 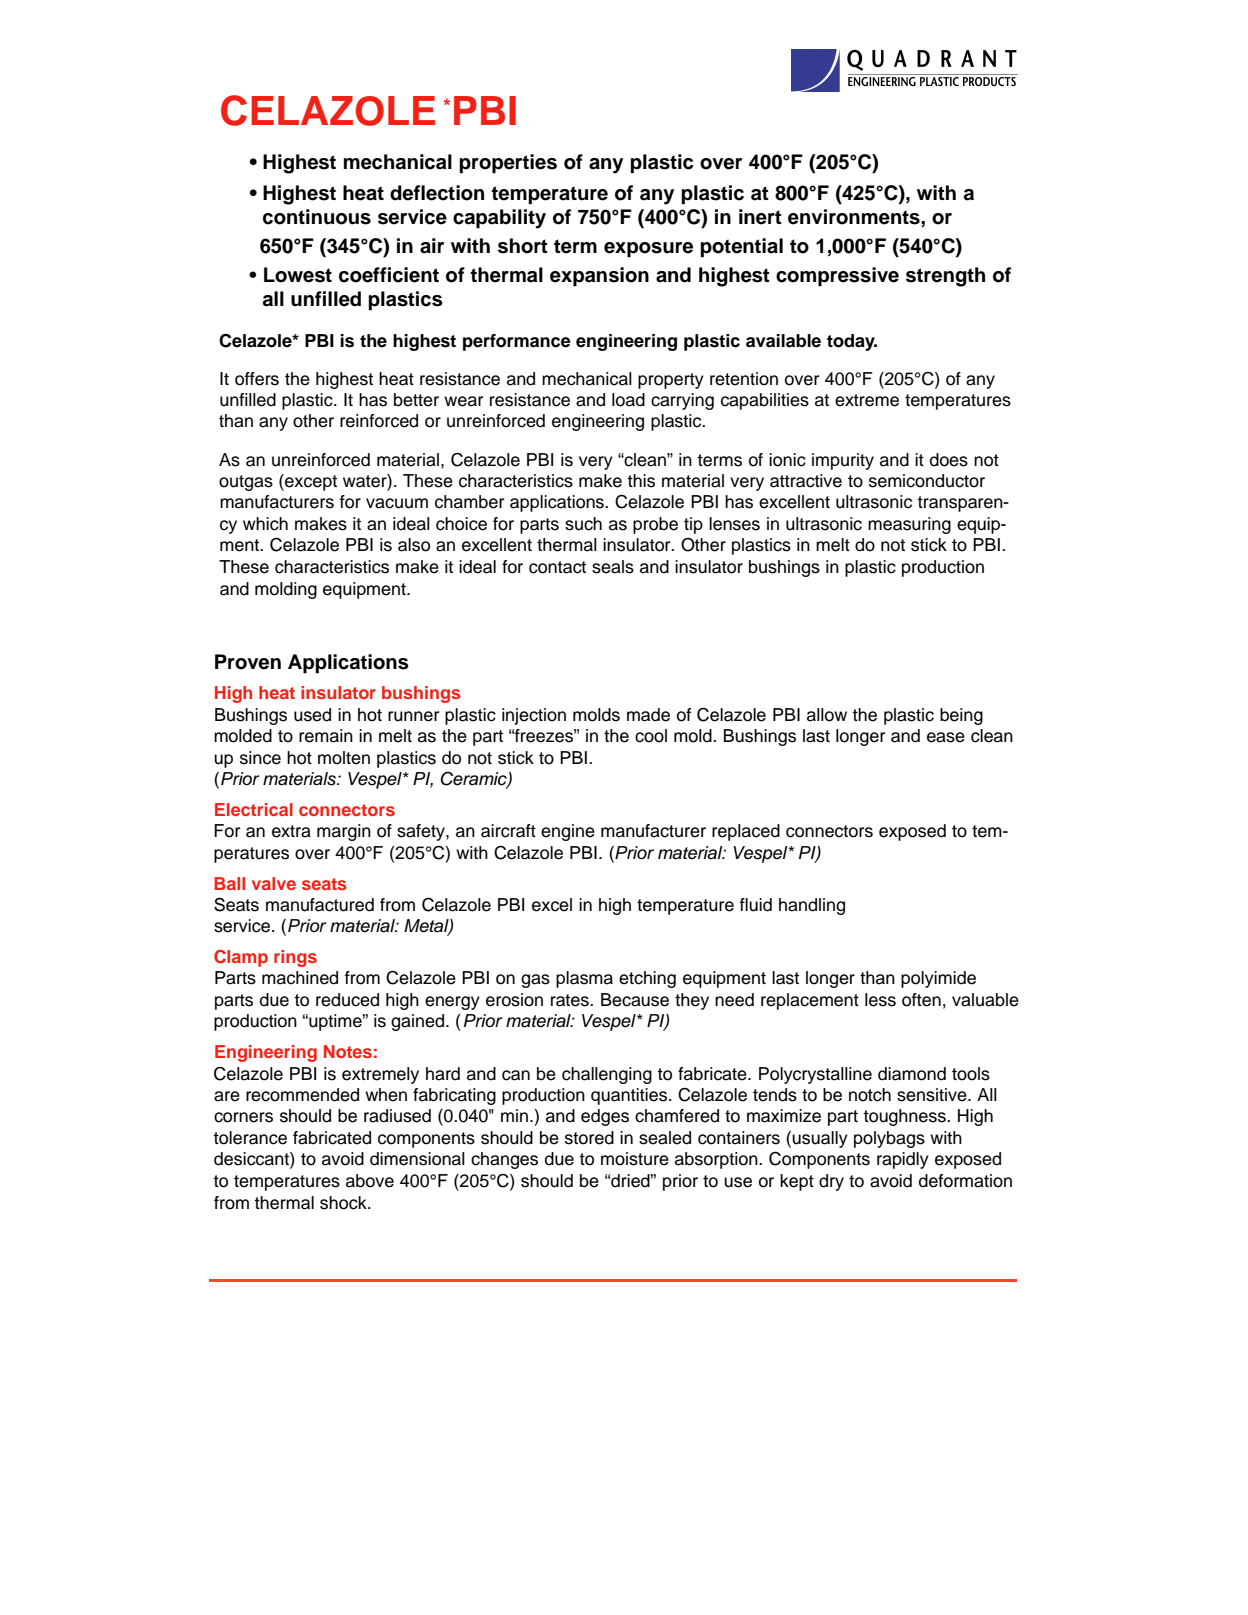 I want to click on shock, so click(x=344, y=1203).
